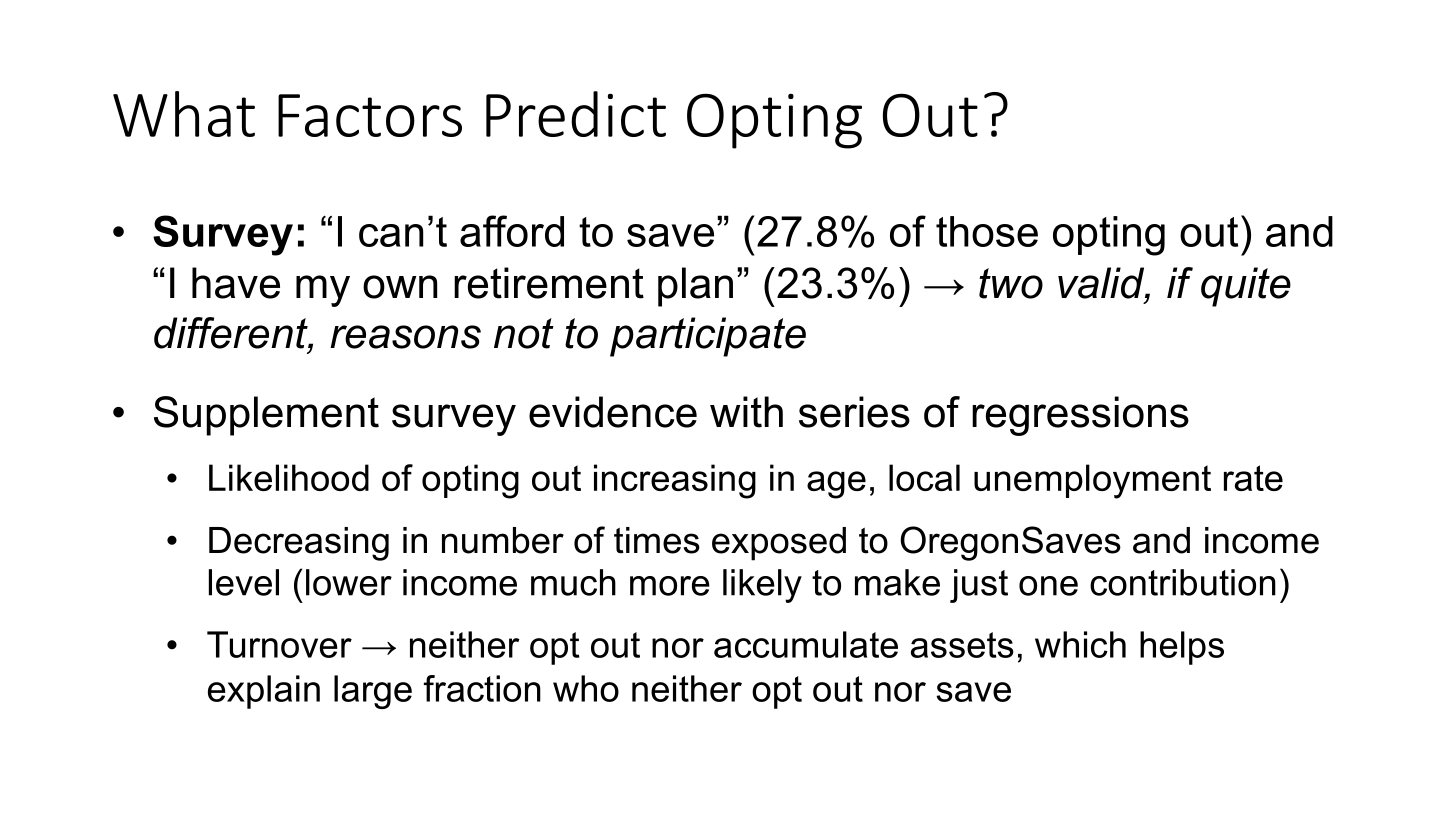 The width and height of the page is (1456, 819). What do you see at coordinates (370, 115) in the page?
I see `Factors` at bounding box center [370, 115].
